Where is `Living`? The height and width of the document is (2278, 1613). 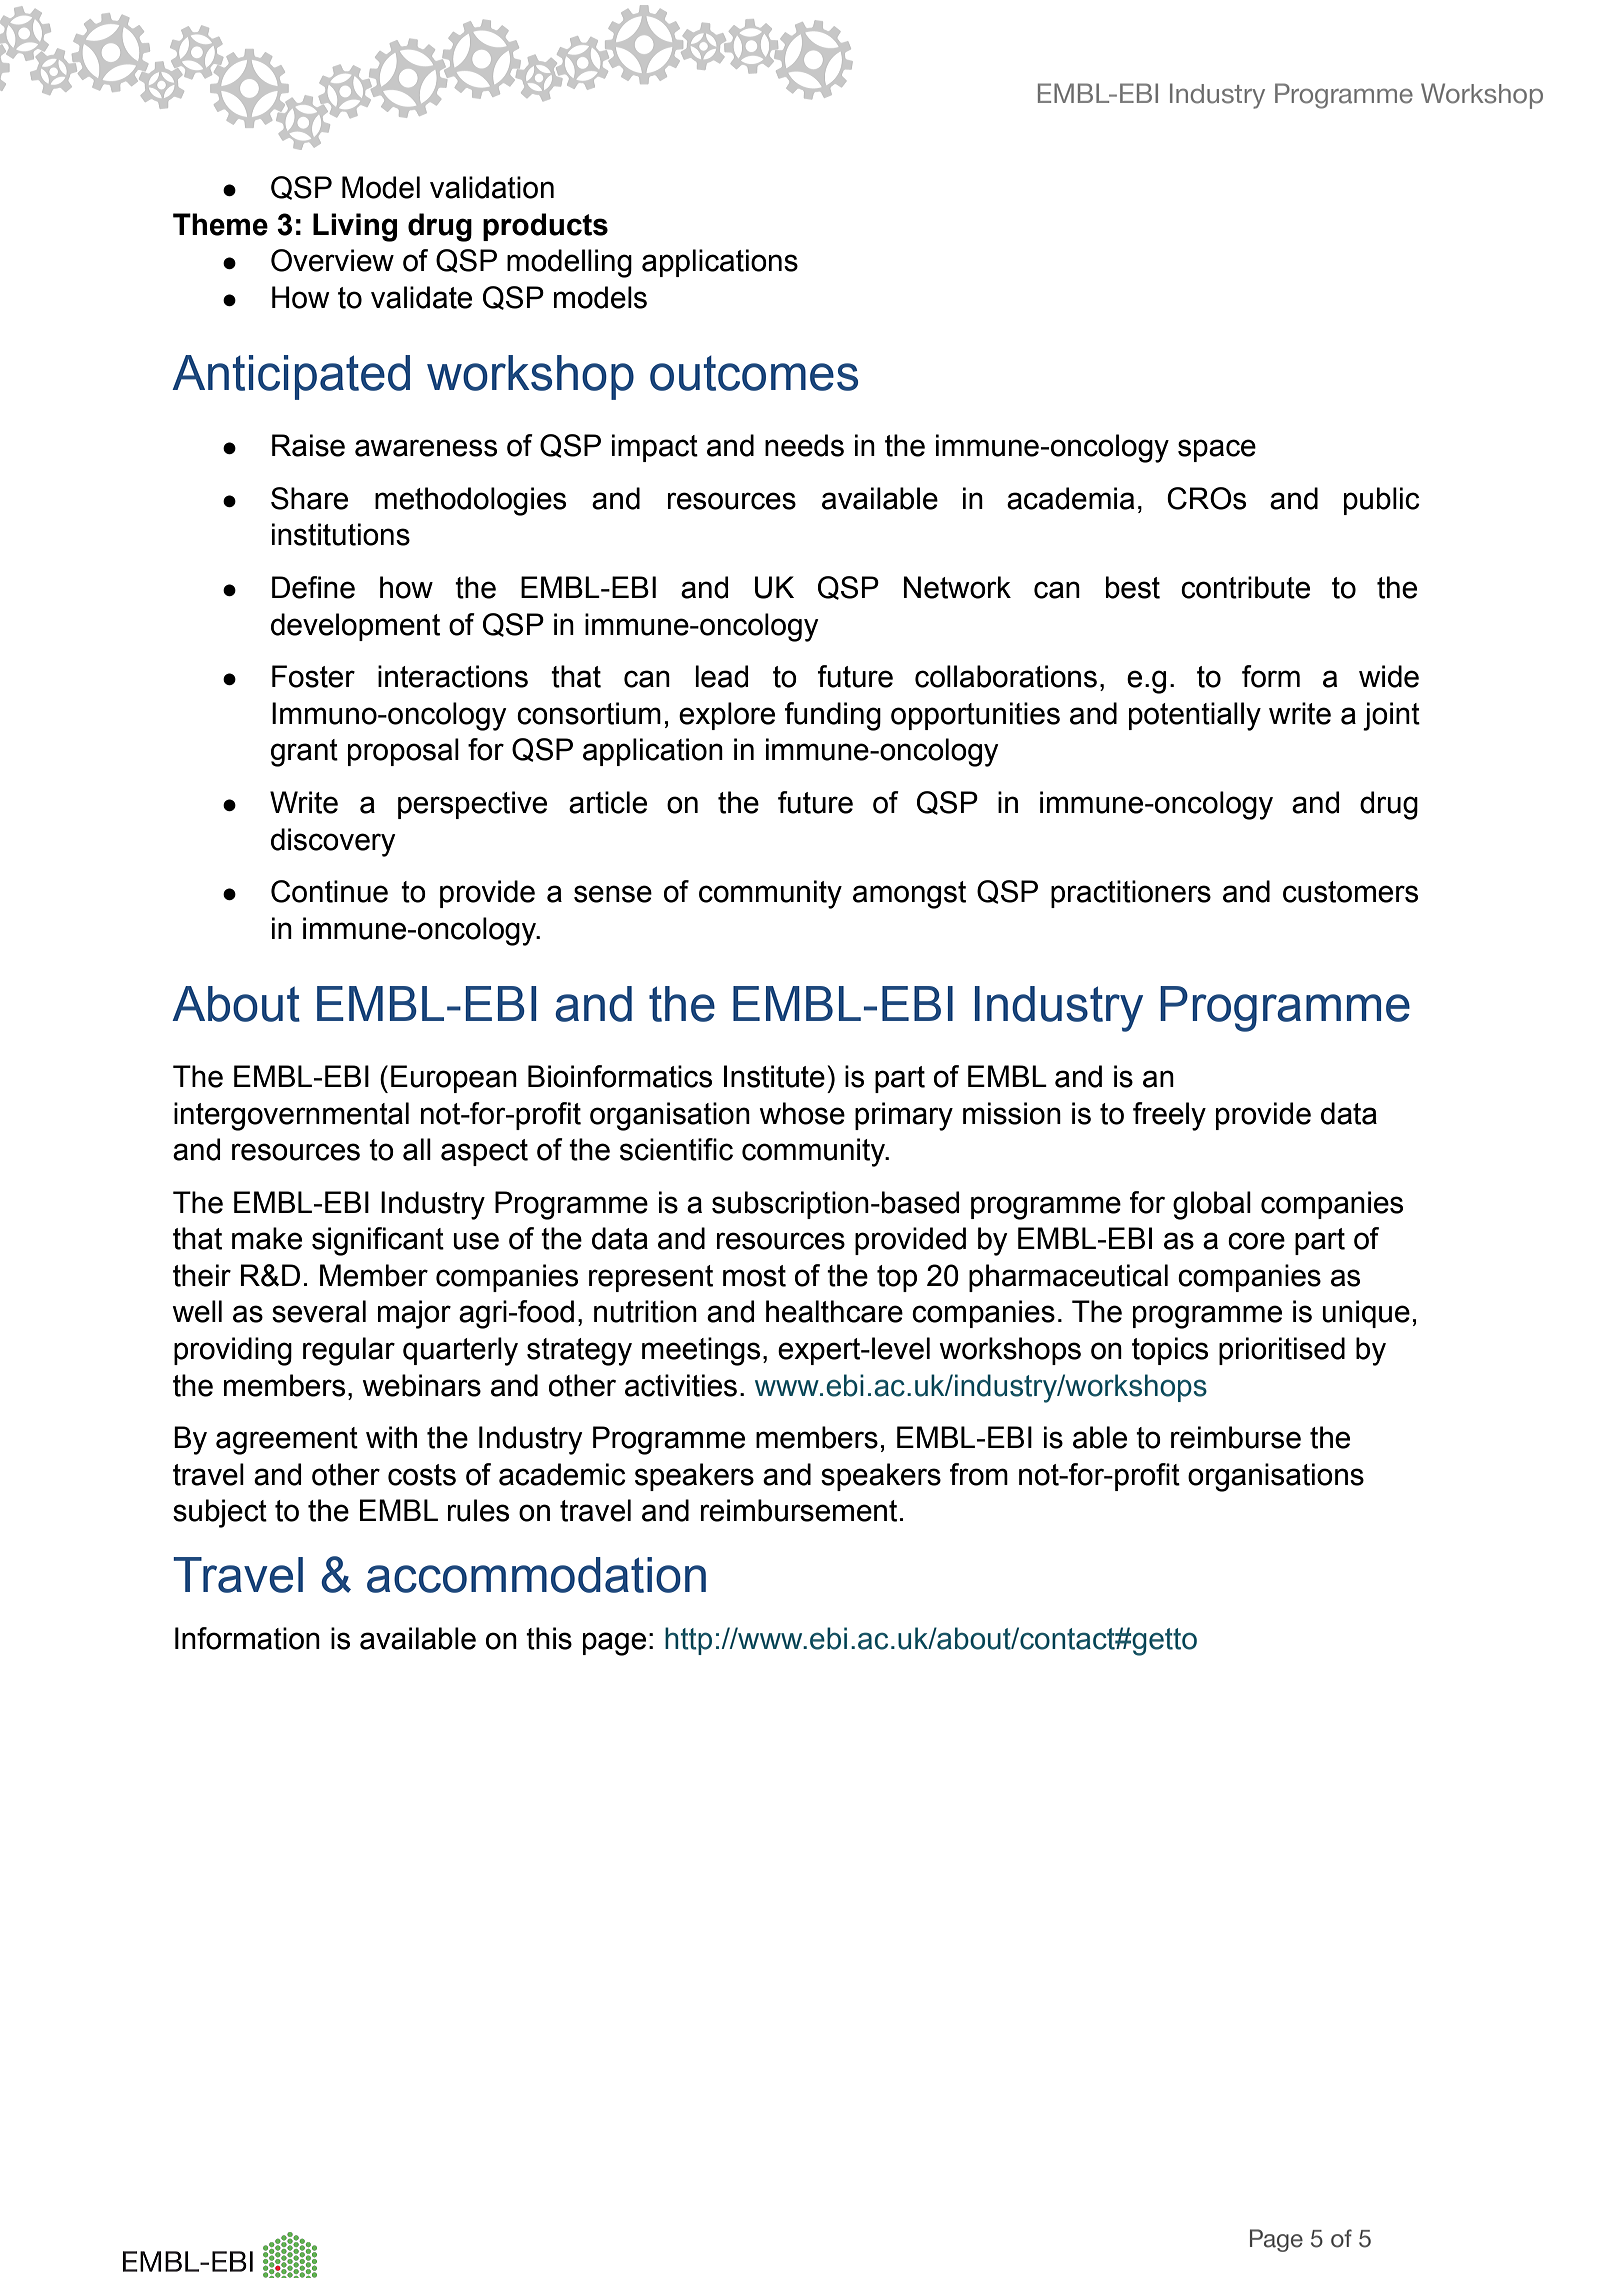 Living is located at coordinates (355, 227).
